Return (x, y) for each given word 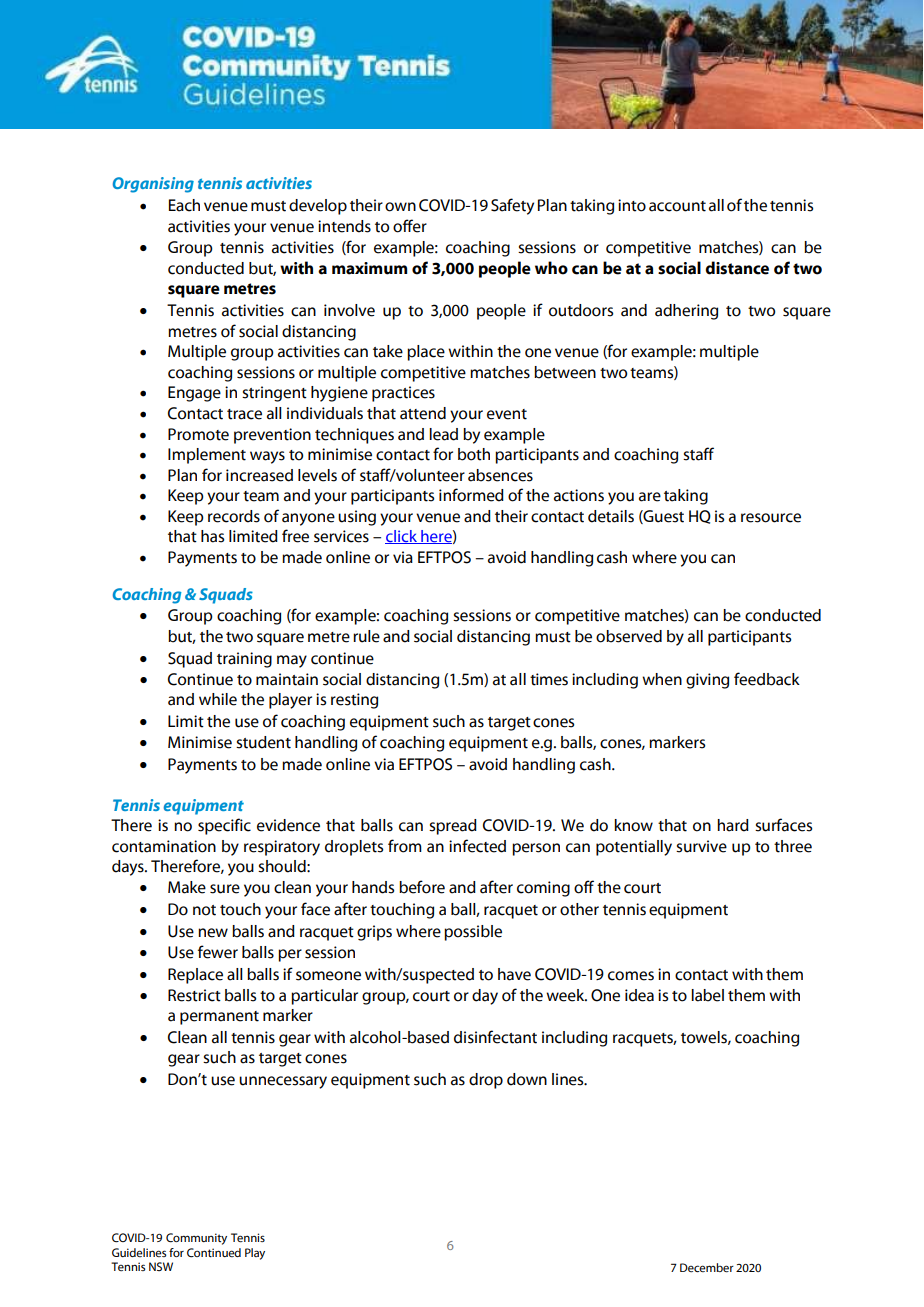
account (677, 206)
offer (410, 226)
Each (184, 205)
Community (196, 1239)
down (527, 1079)
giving (707, 681)
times (549, 679)
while (218, 699)
